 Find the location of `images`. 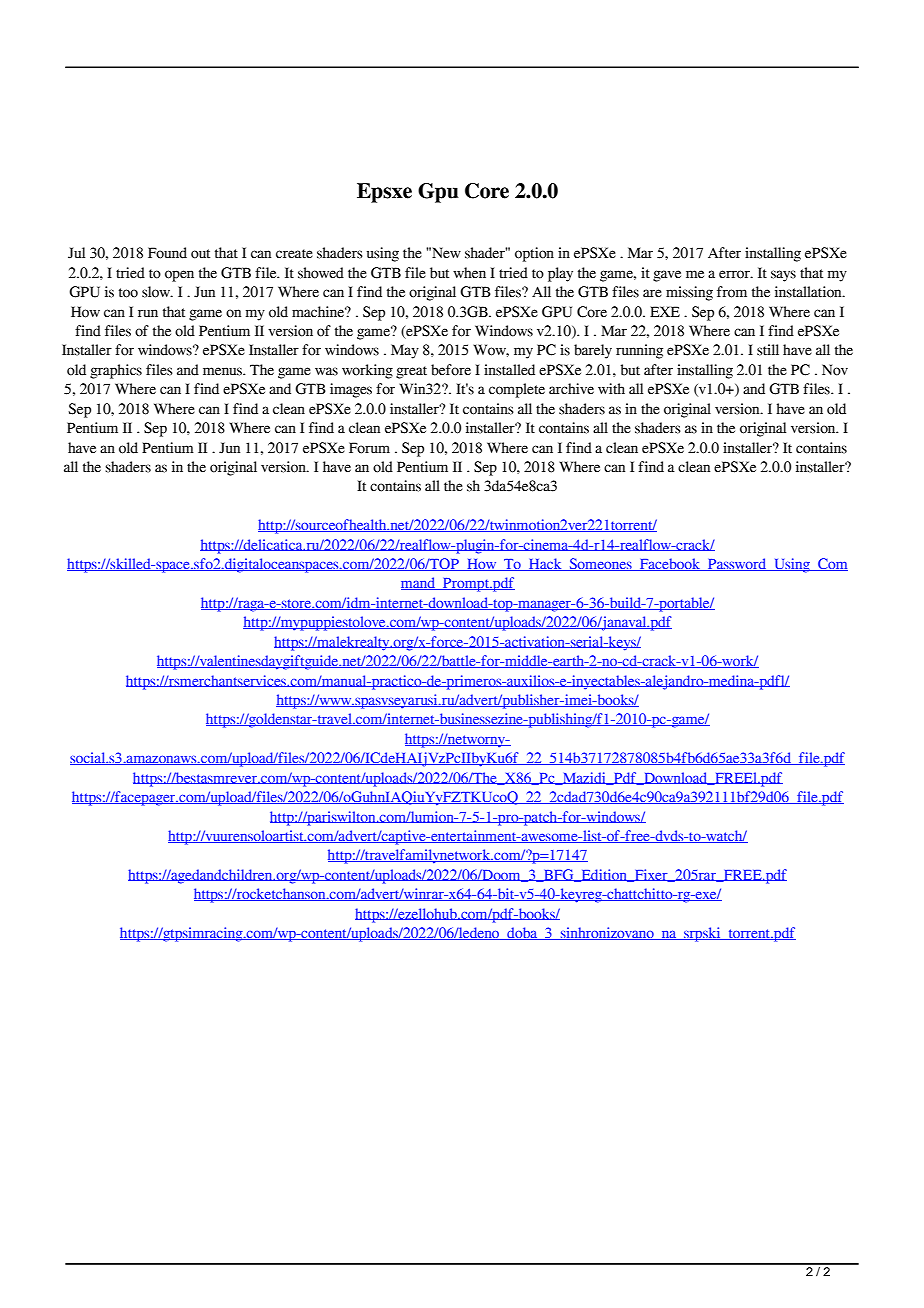

images is located at coordinates (351, 390).
